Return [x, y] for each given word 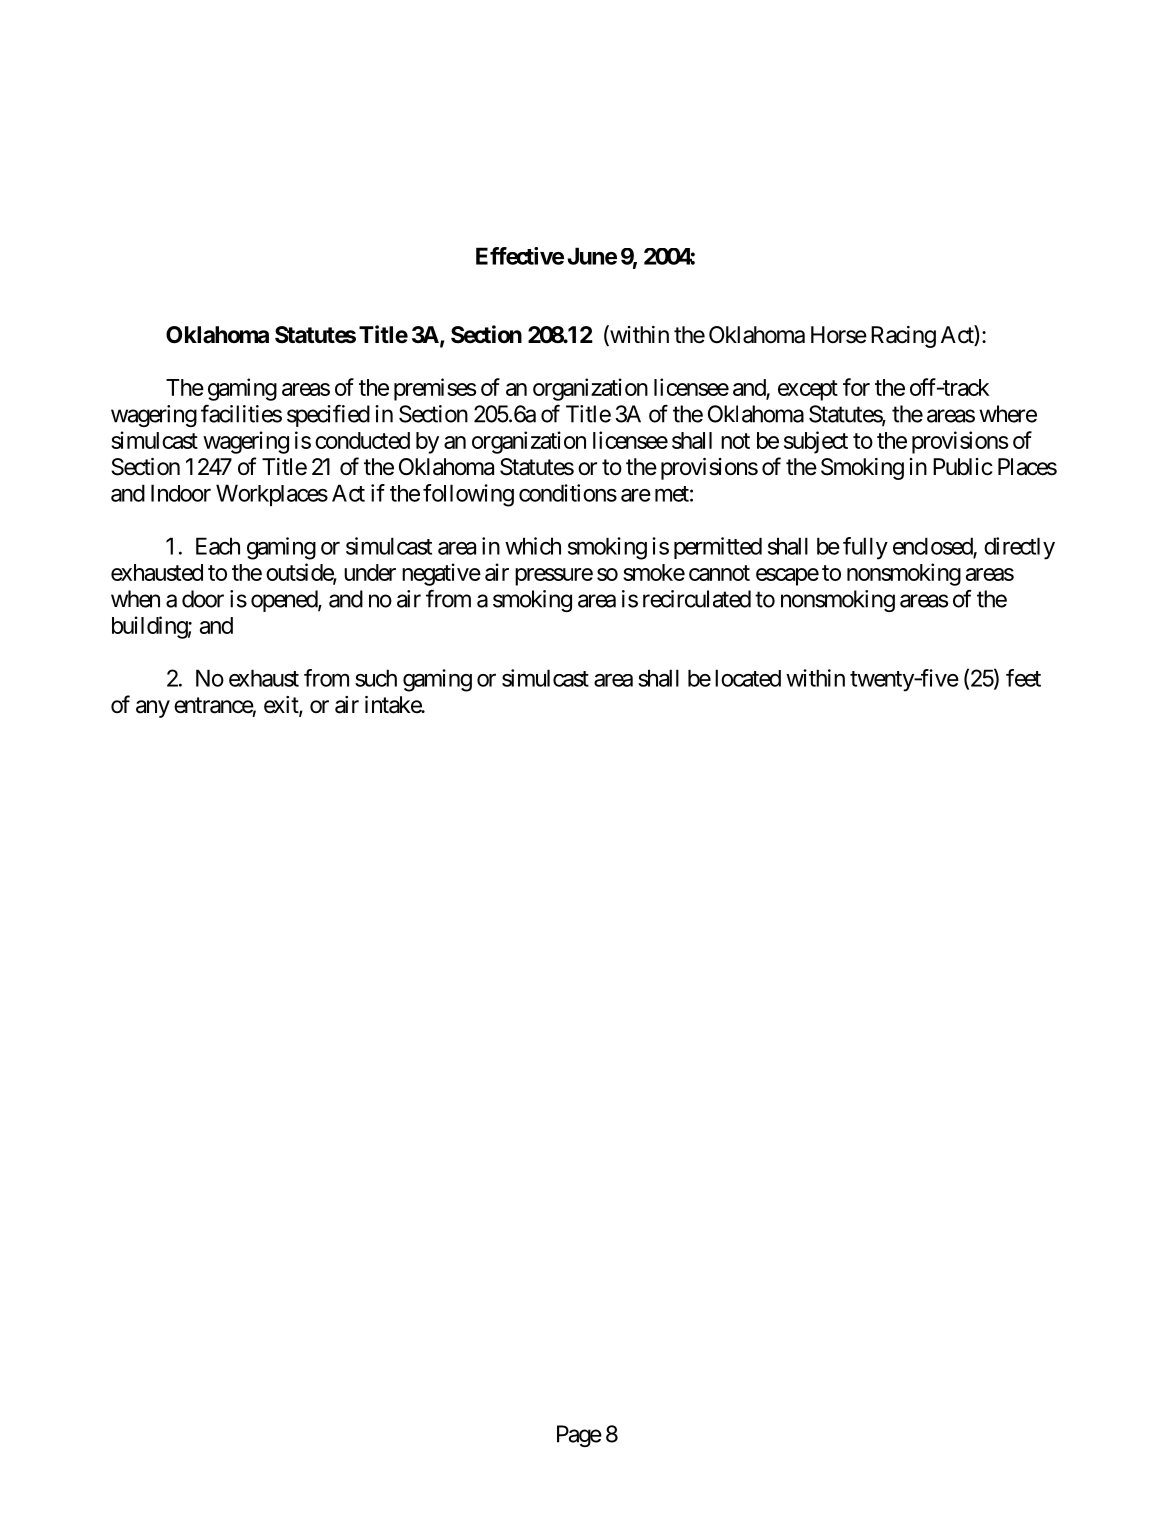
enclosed [933, 547]
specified [328, 415]
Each [218, 546]
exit [282, 706]
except [808, 390]
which [533, 546]
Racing [903, 337]
